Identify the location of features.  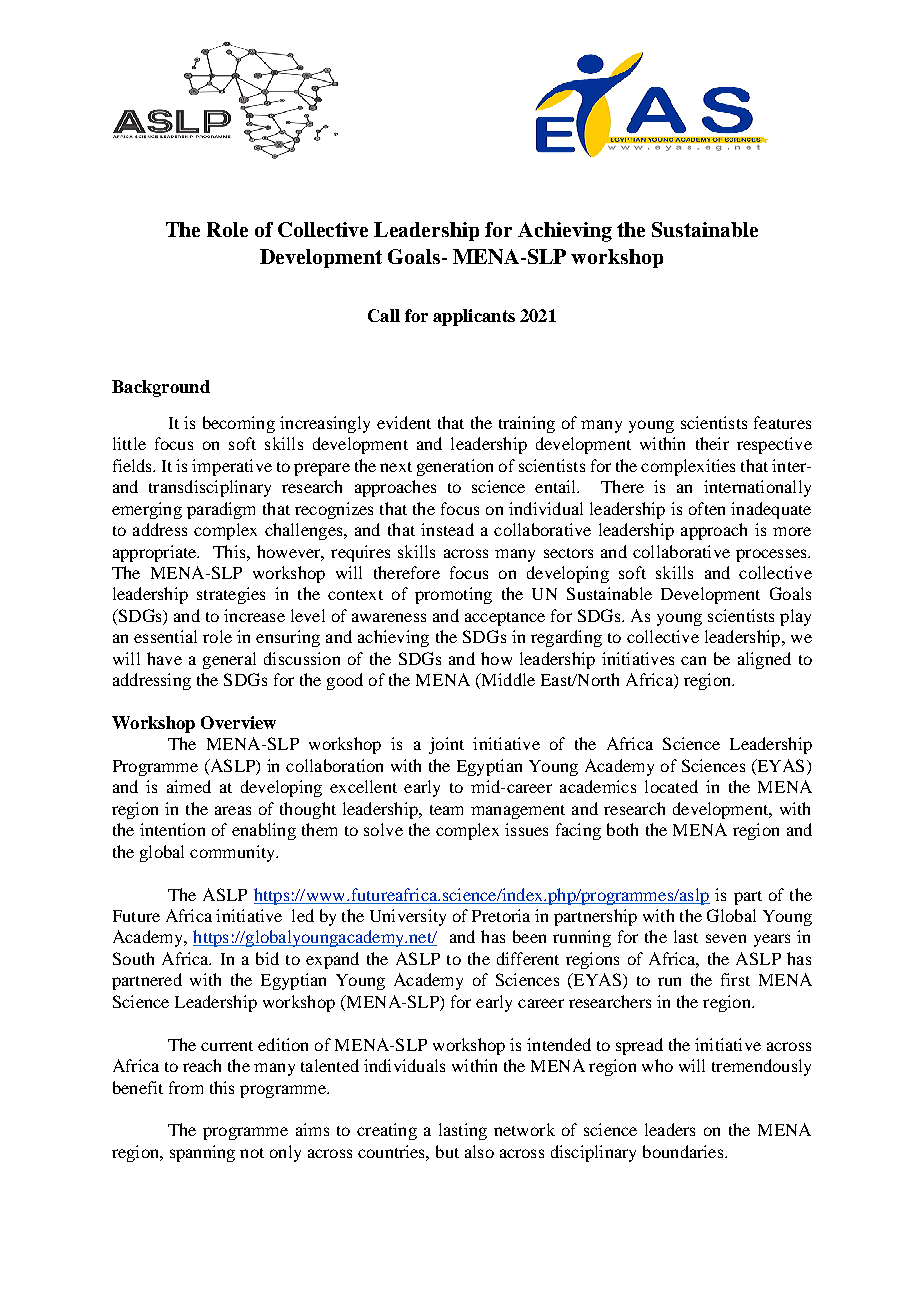
(782, 422).
